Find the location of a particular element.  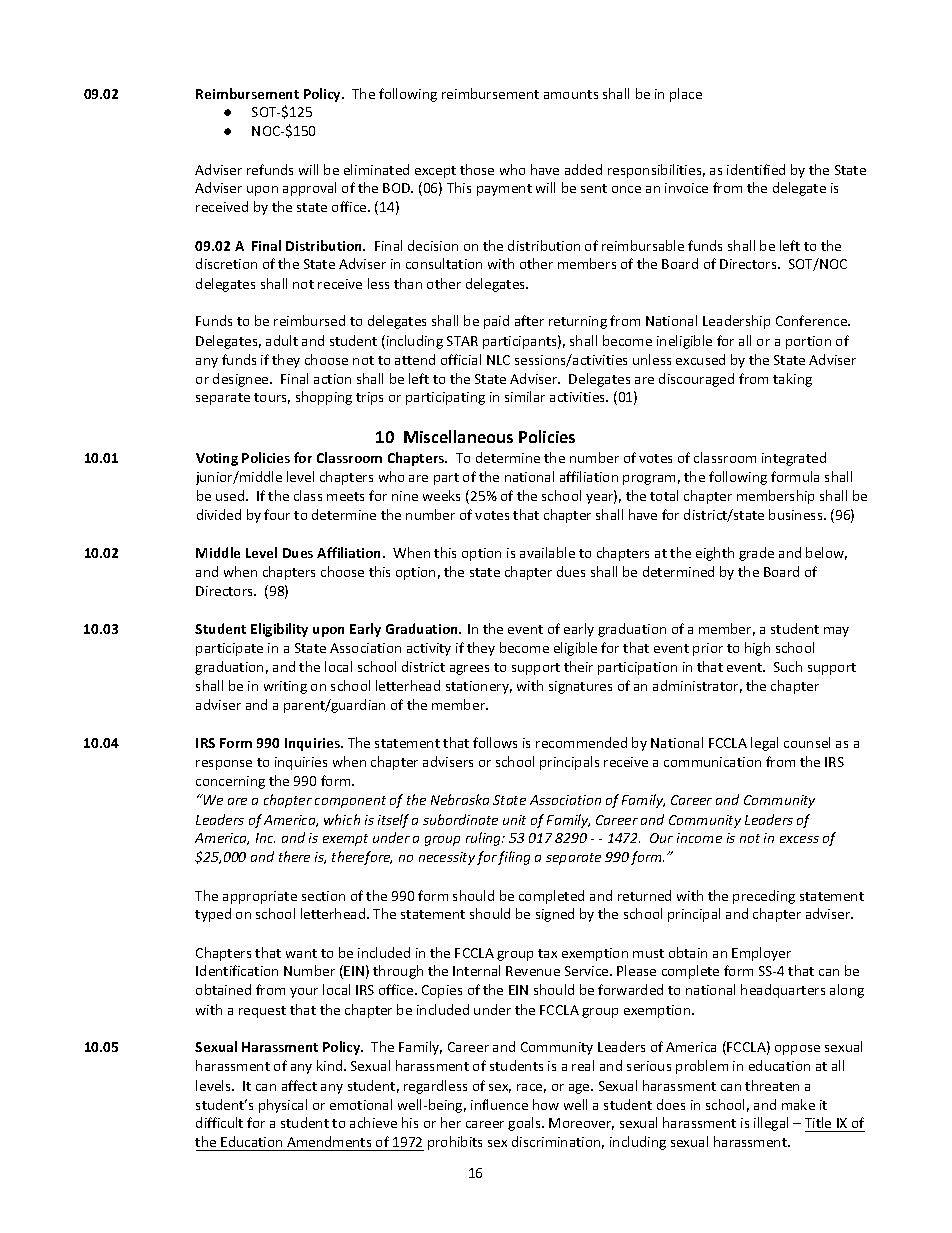

approval is located at coordinates (309, 189).
